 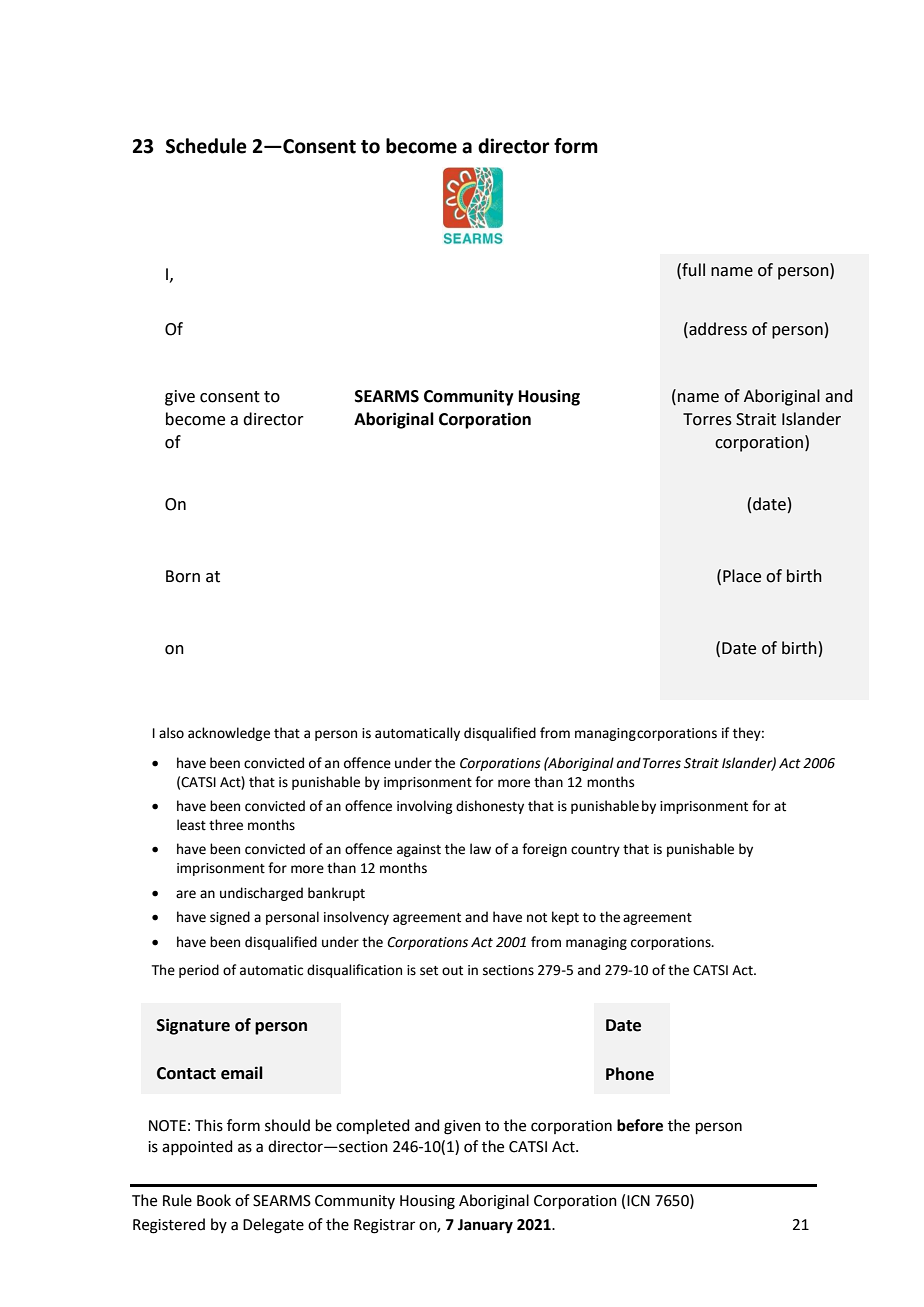 What do you see at coordinates (717, 329) in the screenshot?
I see `address` at bounding box center [717, 329].
